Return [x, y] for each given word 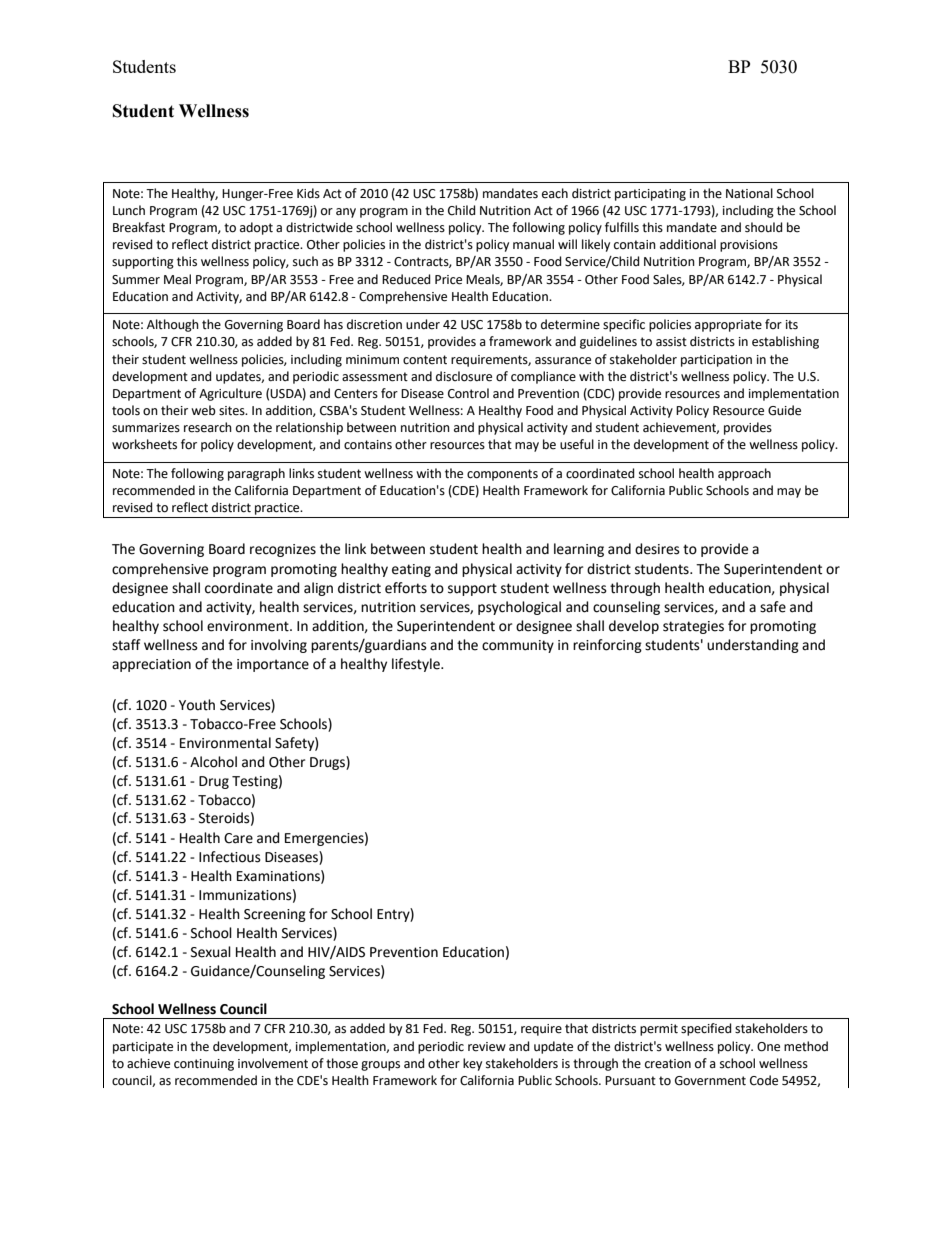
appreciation [151, 665]
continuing [204, 1065]
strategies [693, 627]
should [764, 227]
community [518, 646]
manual [533, 244]
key [472, 1064]
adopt [256, 228]
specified [706, 1029]
